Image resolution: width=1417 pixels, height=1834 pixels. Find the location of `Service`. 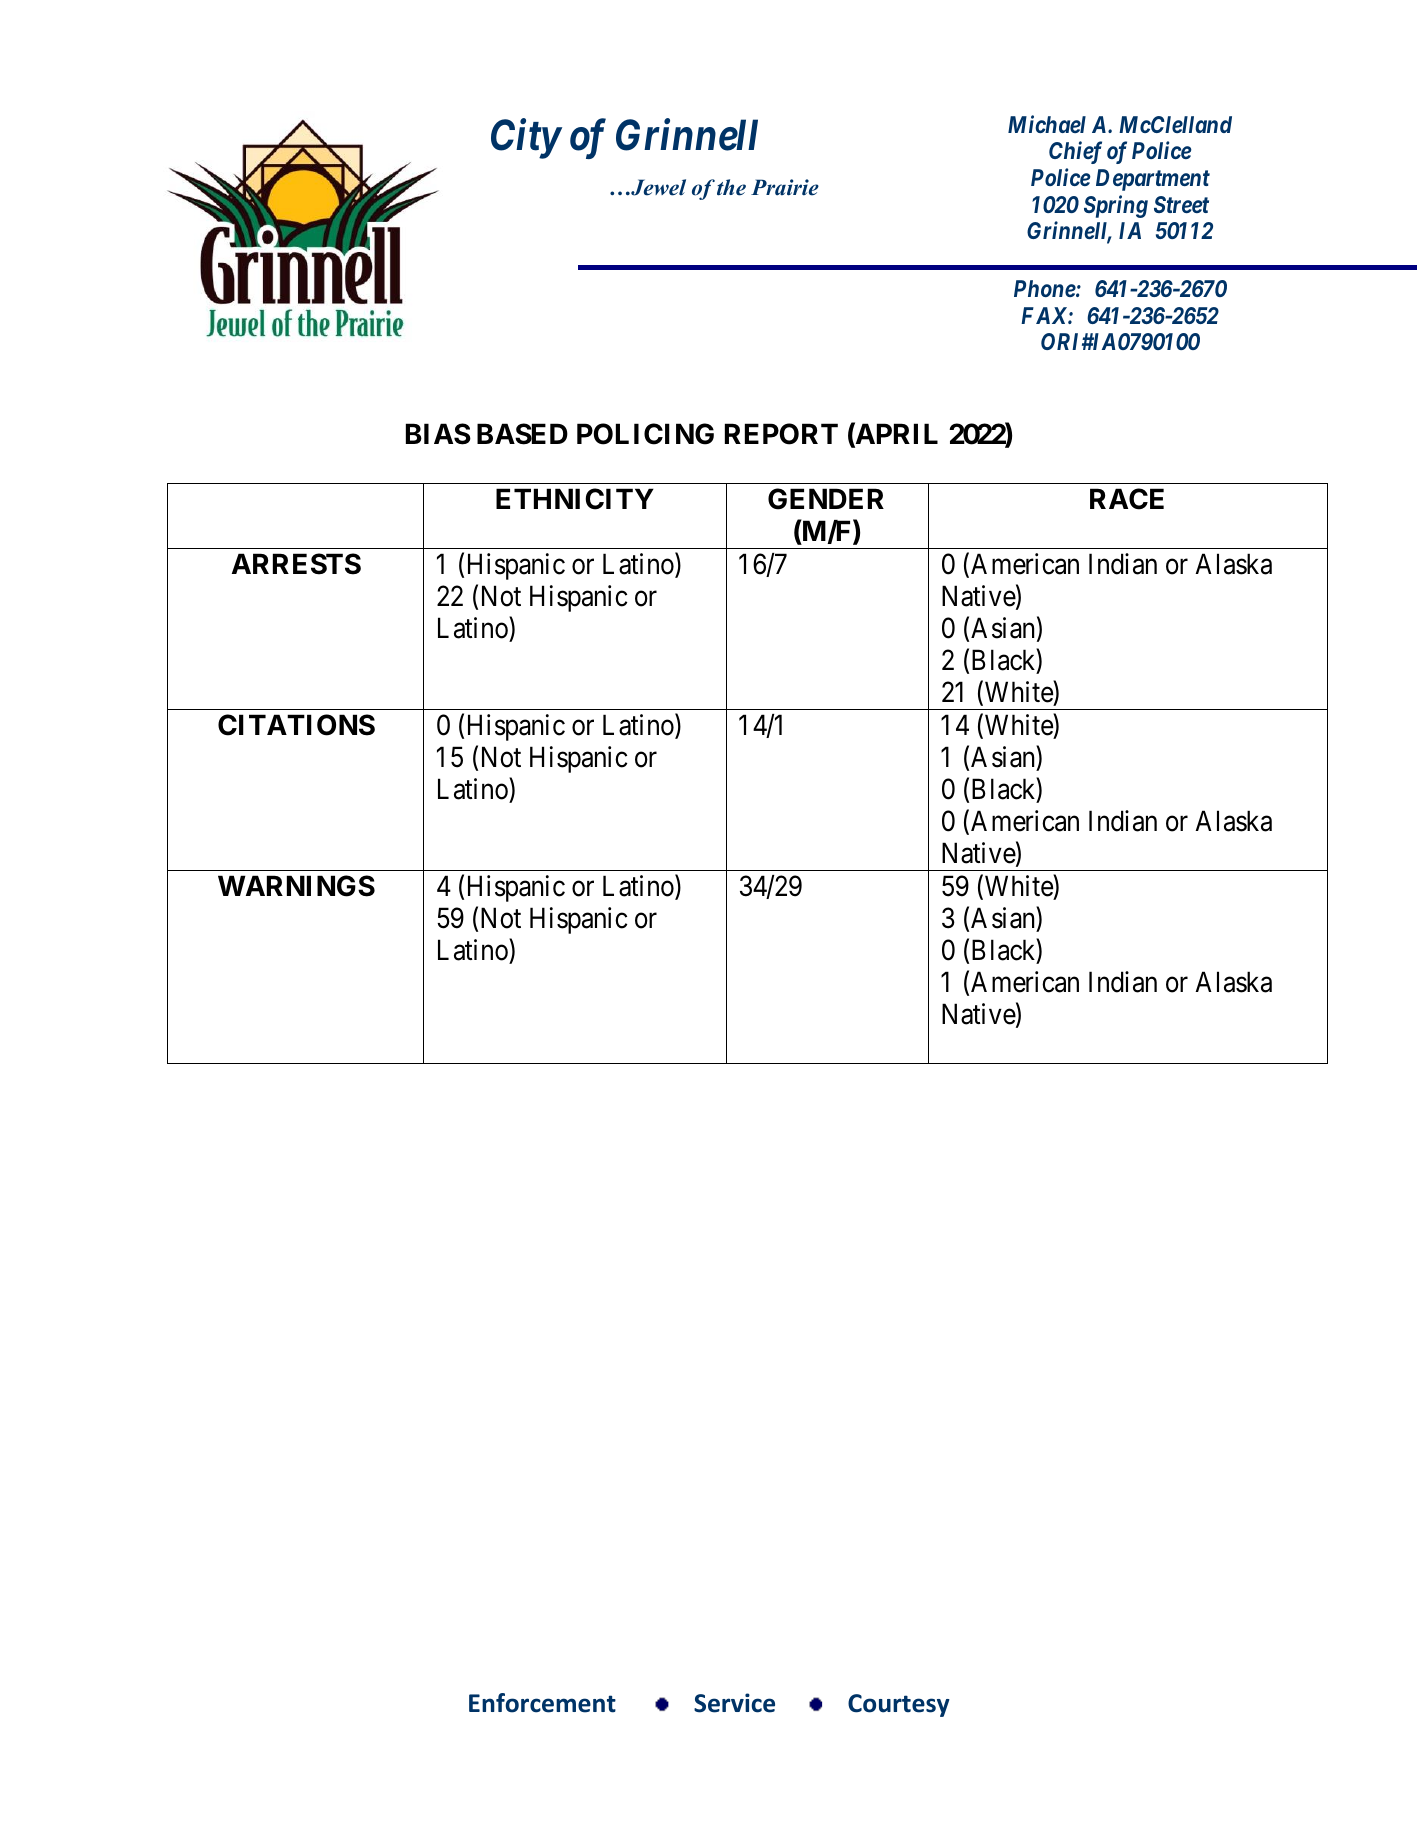

Service is located at coordinates (734, 1703).
